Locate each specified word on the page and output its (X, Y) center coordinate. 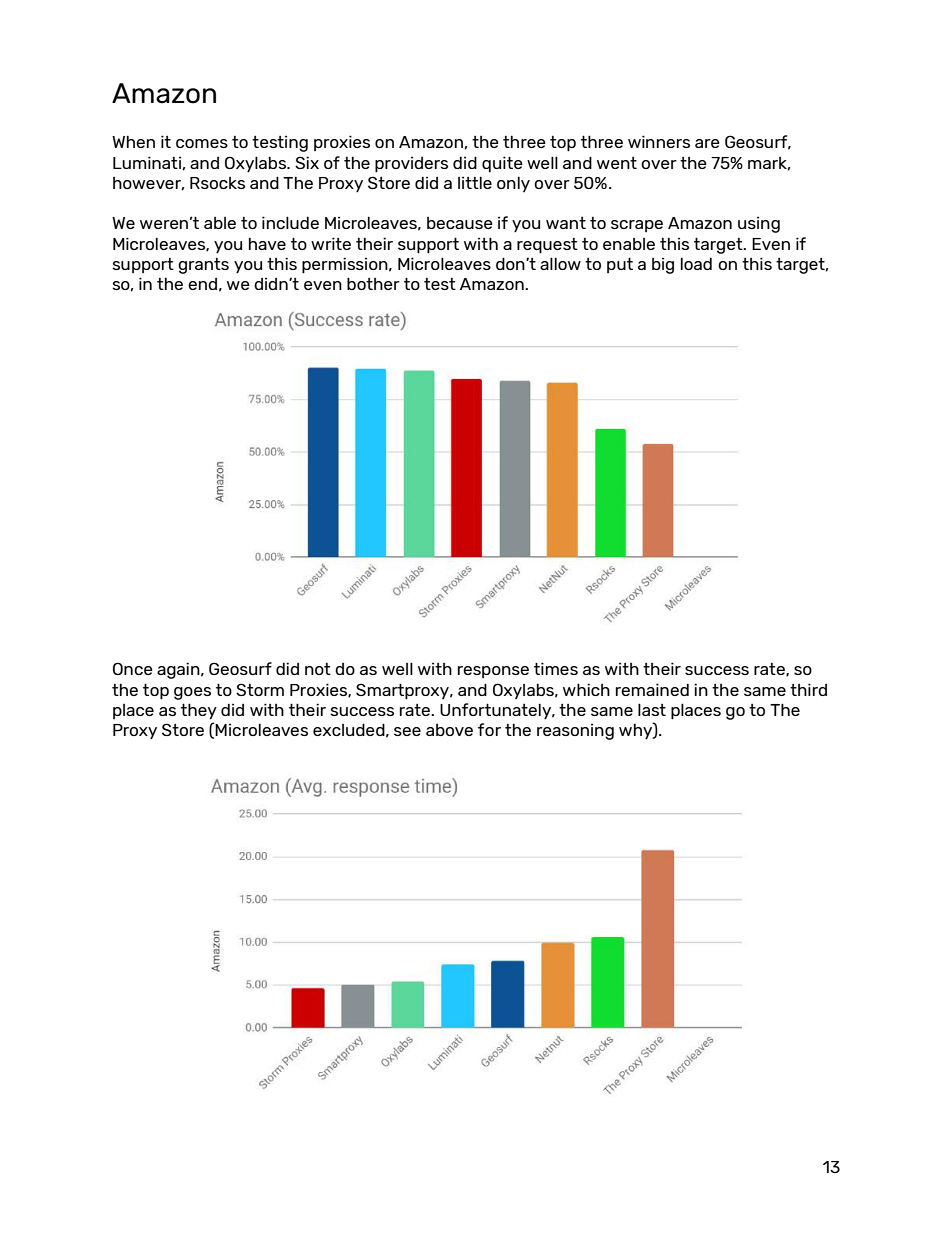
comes (202, 143)
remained (652, 689)
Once (133, 668)
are (707, 143)
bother (373, 283)
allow (560, 263)
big (663, 266)
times (556, 668)
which (586, 689)
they (199, 711)
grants (203, 266)
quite (502, 164)
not (318, 669)
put (620, 265)
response (493, 672)
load (696, 263)
